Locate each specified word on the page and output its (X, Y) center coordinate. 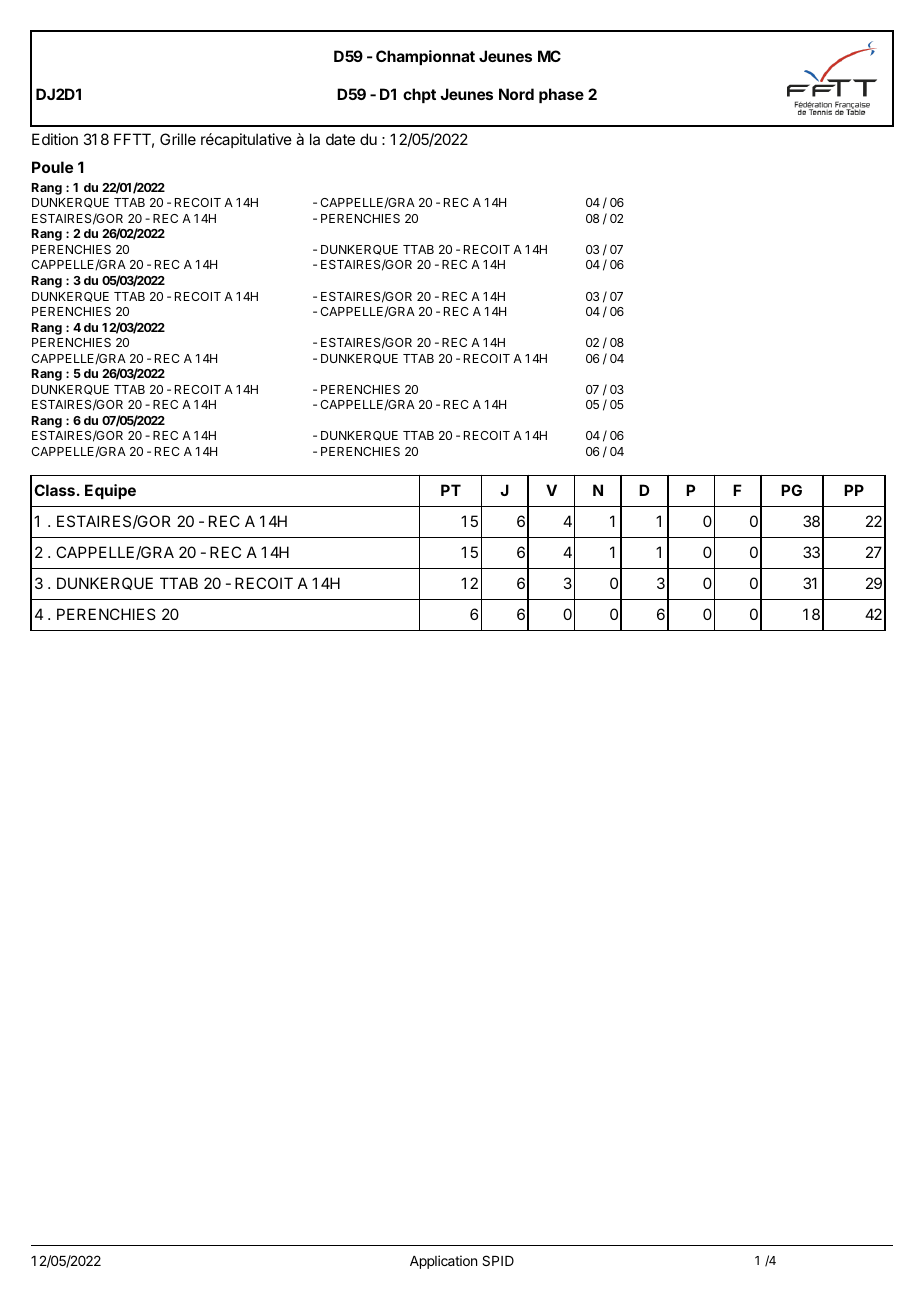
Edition (55, 139)
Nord (516, 94)
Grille (178, 139)
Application (443, 1262)
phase (561, 95)
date (340, 139)
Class (54, 490)
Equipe (110, 491)
